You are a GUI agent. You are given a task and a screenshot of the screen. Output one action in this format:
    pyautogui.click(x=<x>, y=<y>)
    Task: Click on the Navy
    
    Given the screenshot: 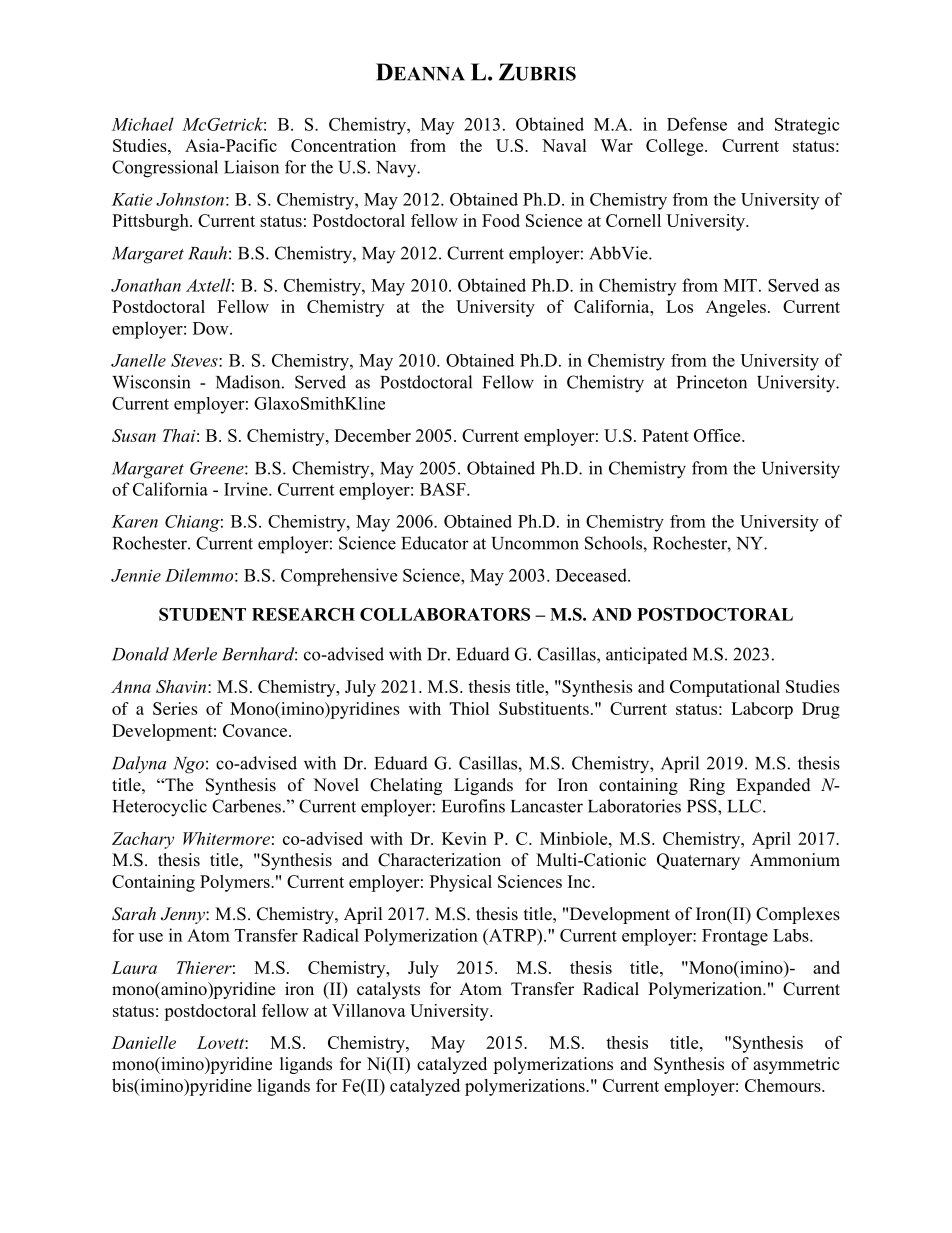 What is the action you would take?
    pyautogui.click(x=397, y=169)
